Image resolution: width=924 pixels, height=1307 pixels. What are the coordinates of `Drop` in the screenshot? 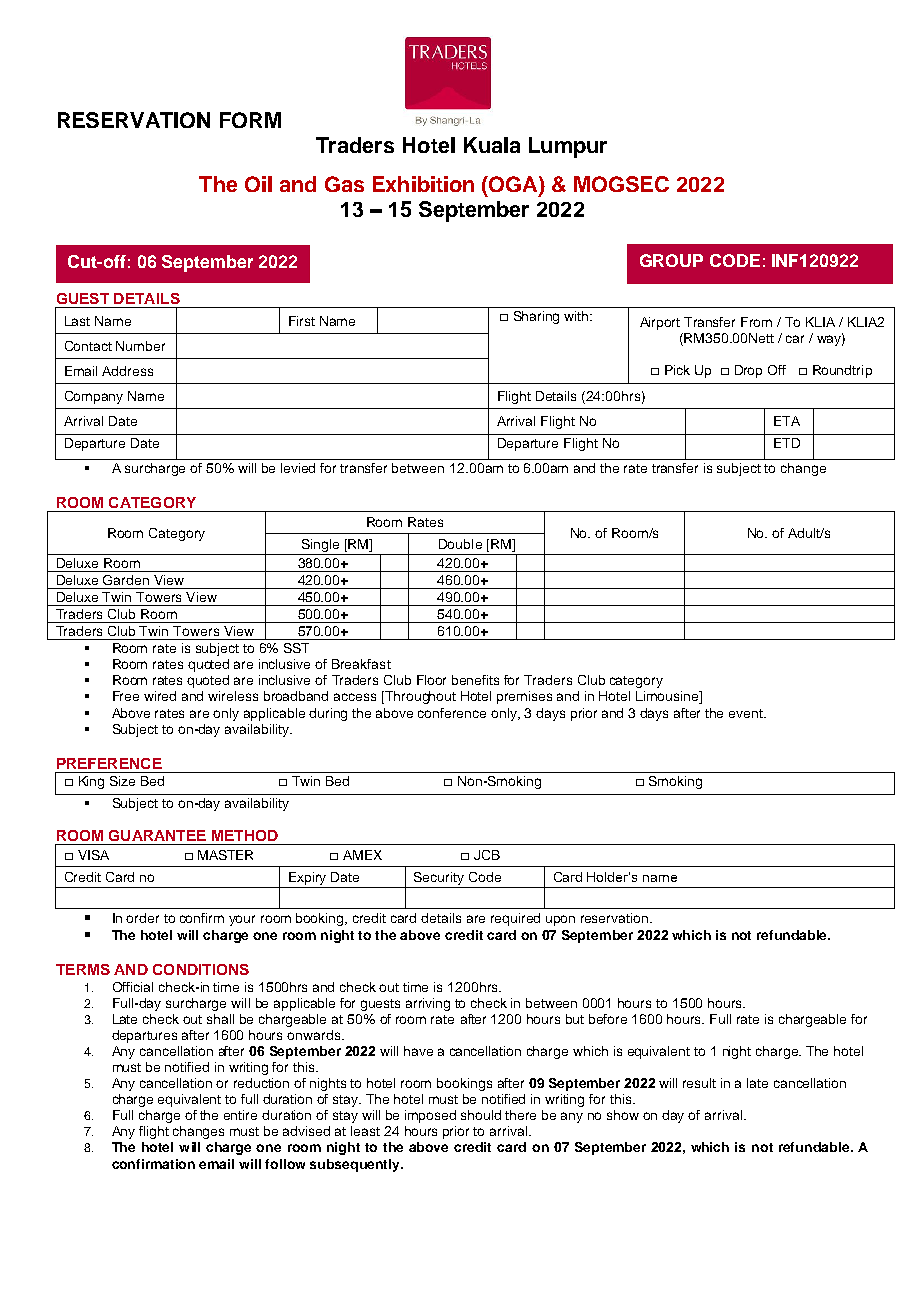 It's located at (748, 371).
